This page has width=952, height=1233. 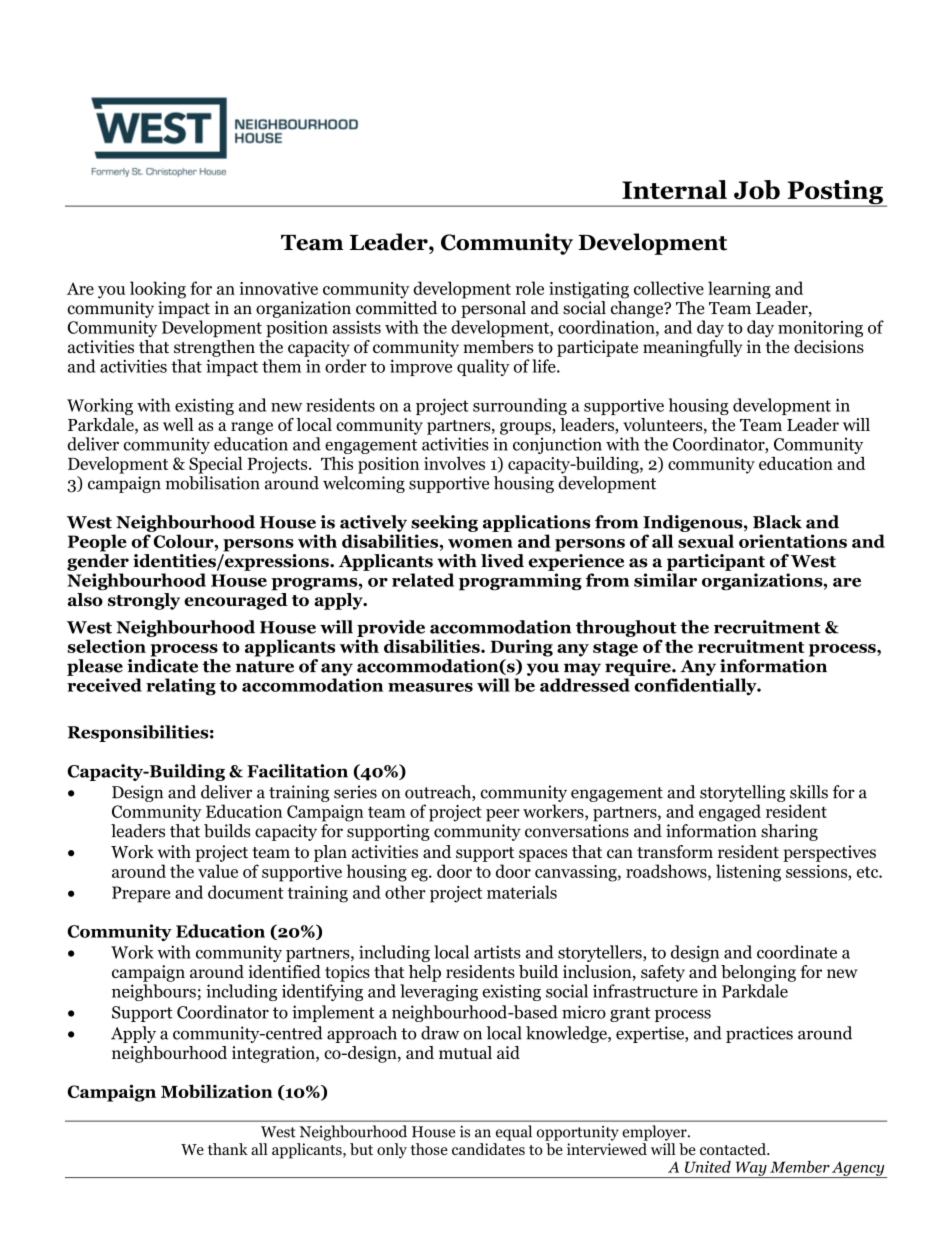 What do you see at coordinates (158, 290) in the page?
I see `looking` at bounding box center [158, 290].
